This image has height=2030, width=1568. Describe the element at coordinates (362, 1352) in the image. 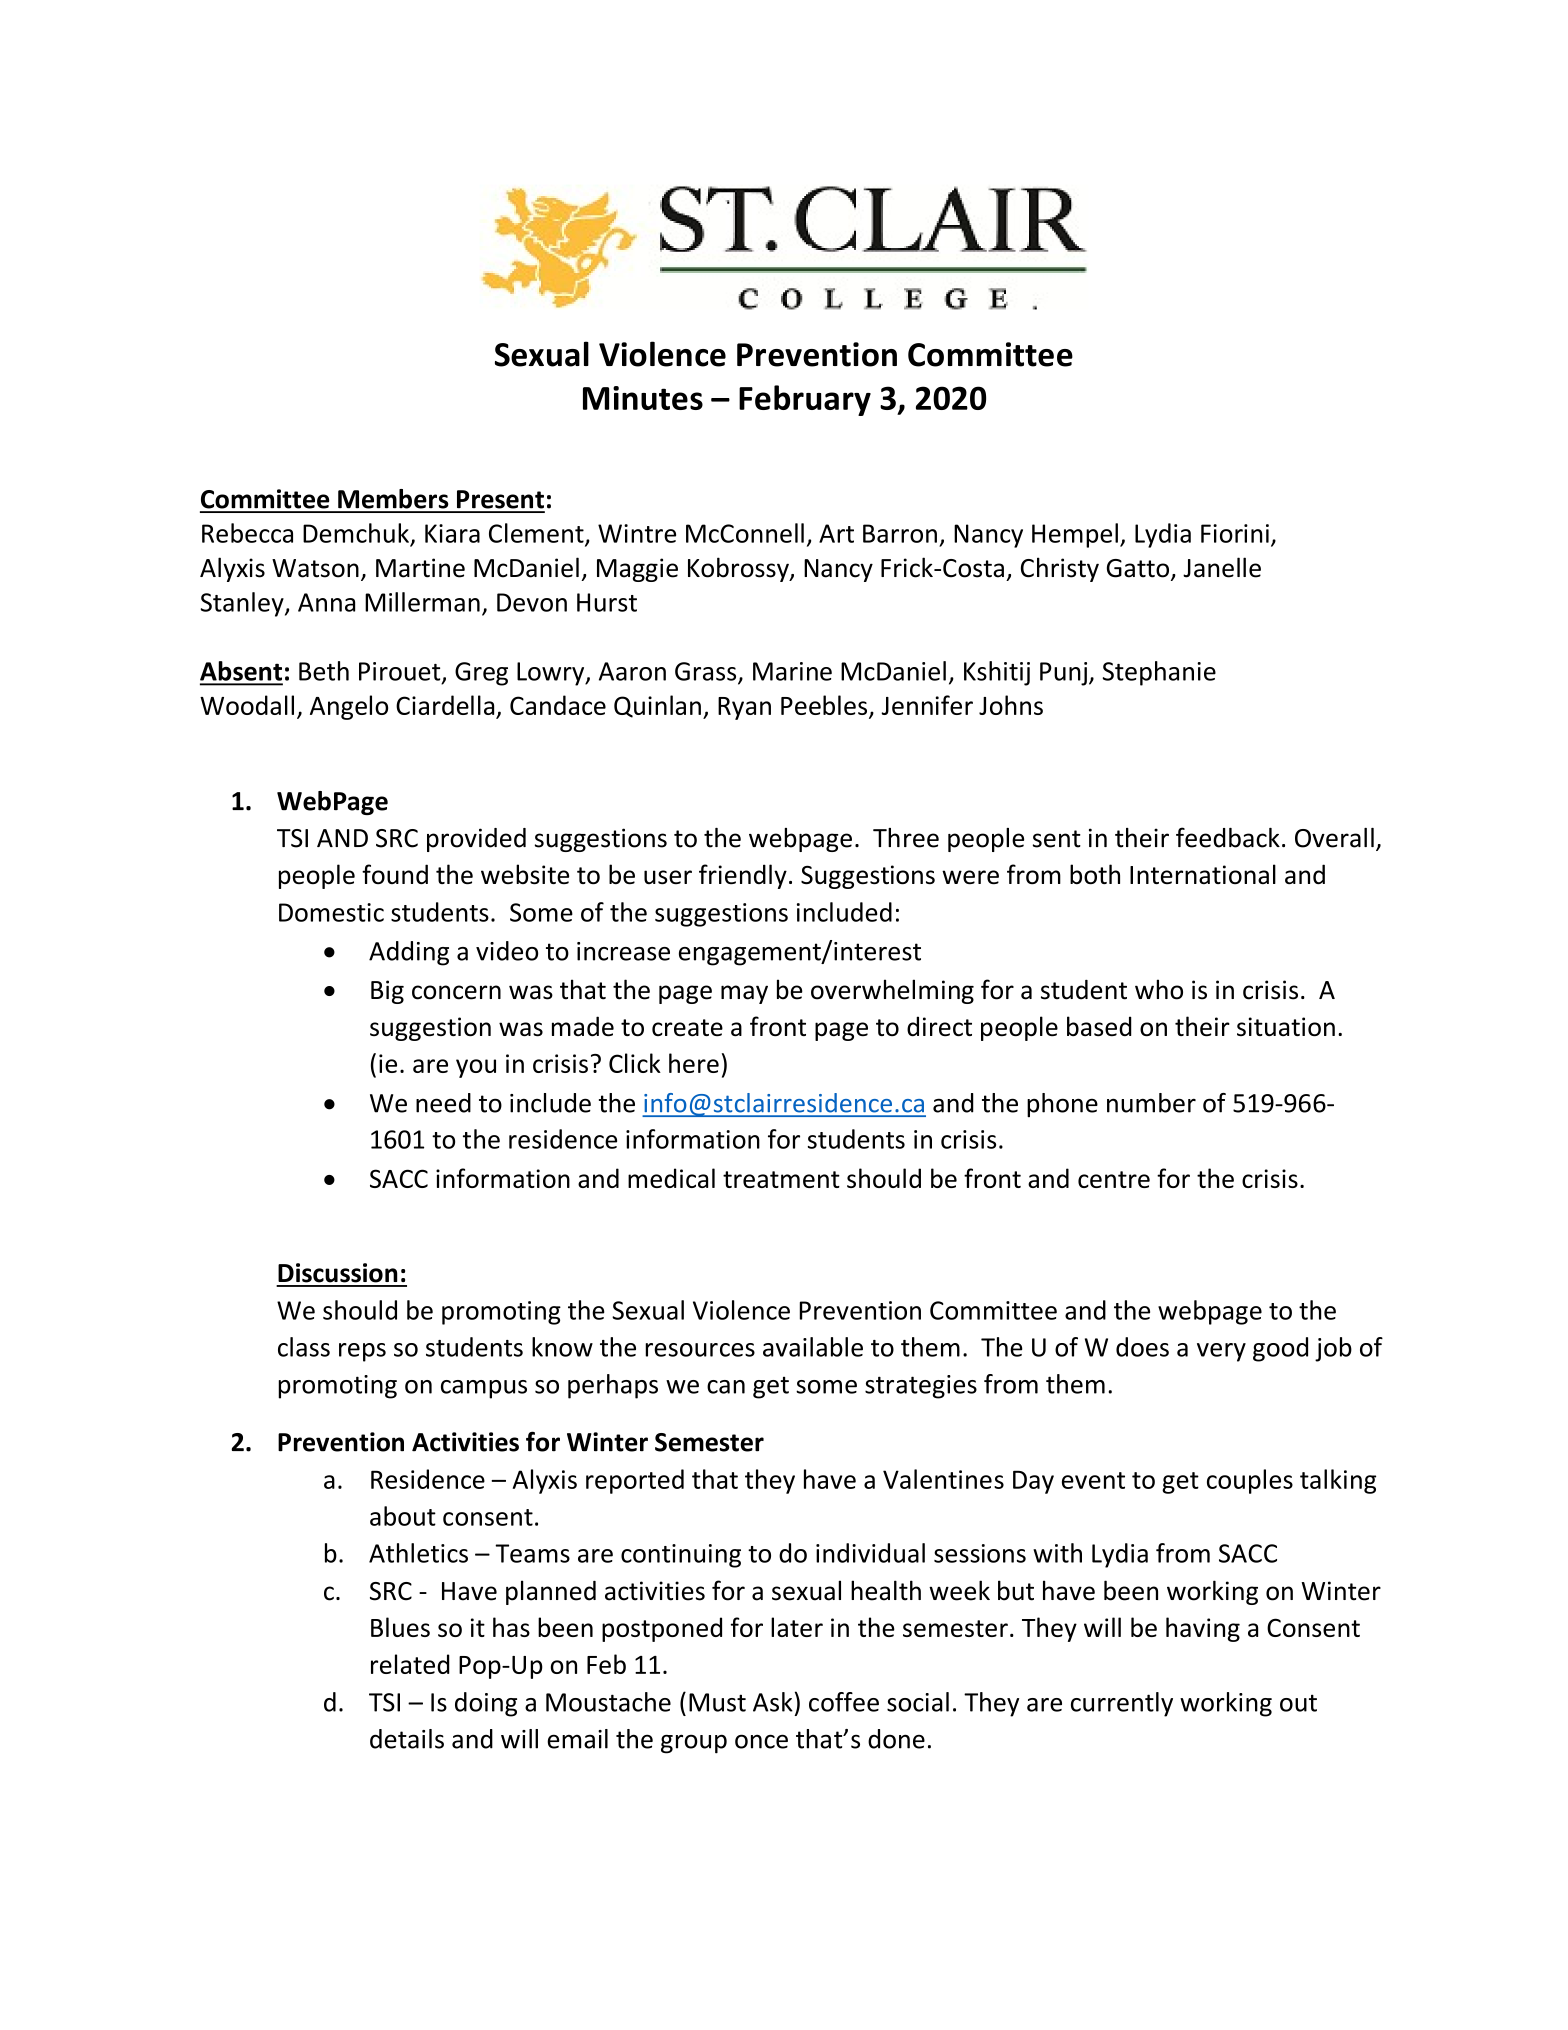

I see `reps` at that location.
